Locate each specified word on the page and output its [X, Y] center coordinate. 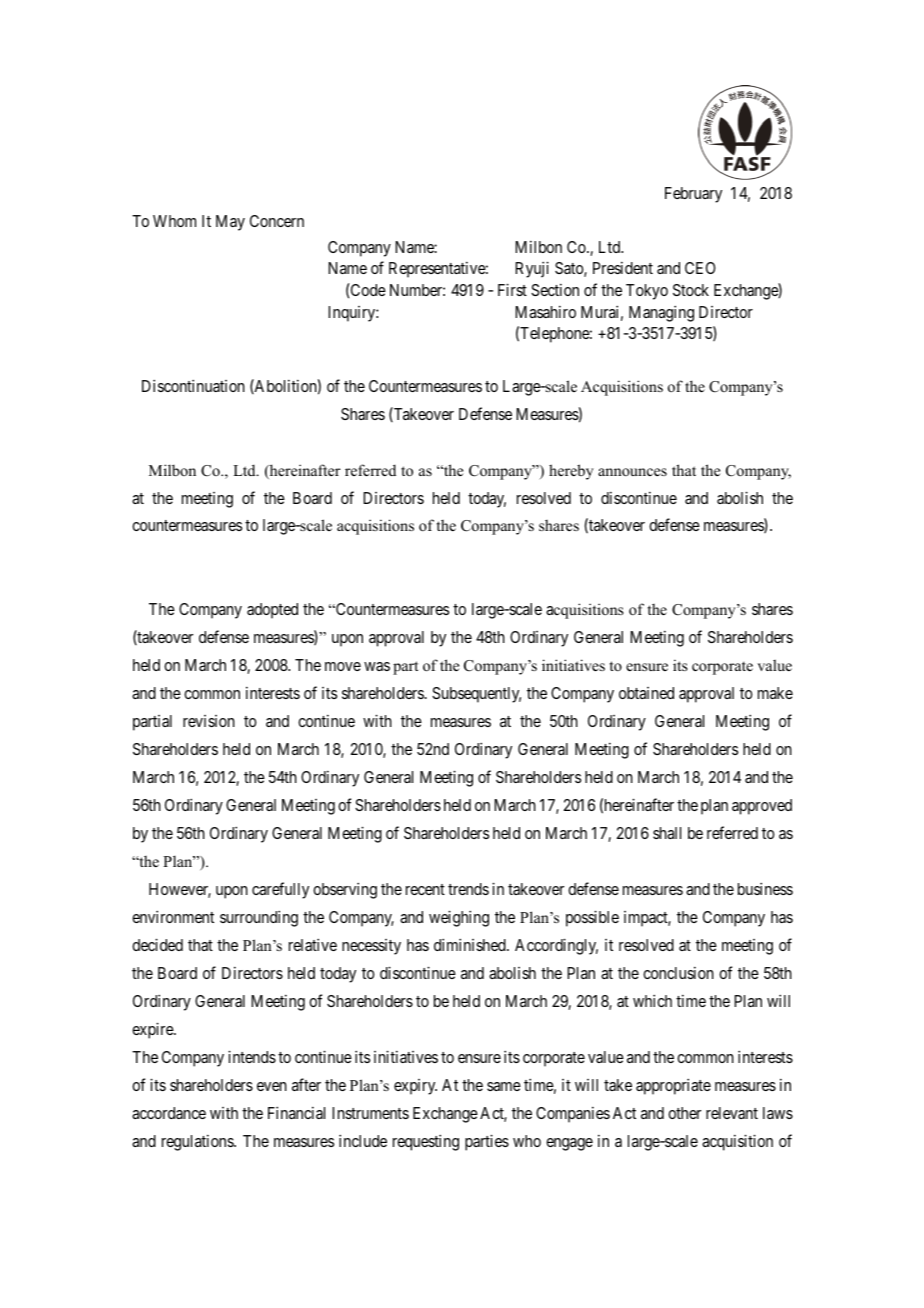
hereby [571, 472]
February [693, 195]
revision [209, 721]
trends [468, 889]
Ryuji [532, 269]
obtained [646, 693]
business [765, 888]
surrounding [259, 918]
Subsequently [476, 695]
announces [632, 472]
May [230, 223]
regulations [198, 1142]
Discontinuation [193, 385]
